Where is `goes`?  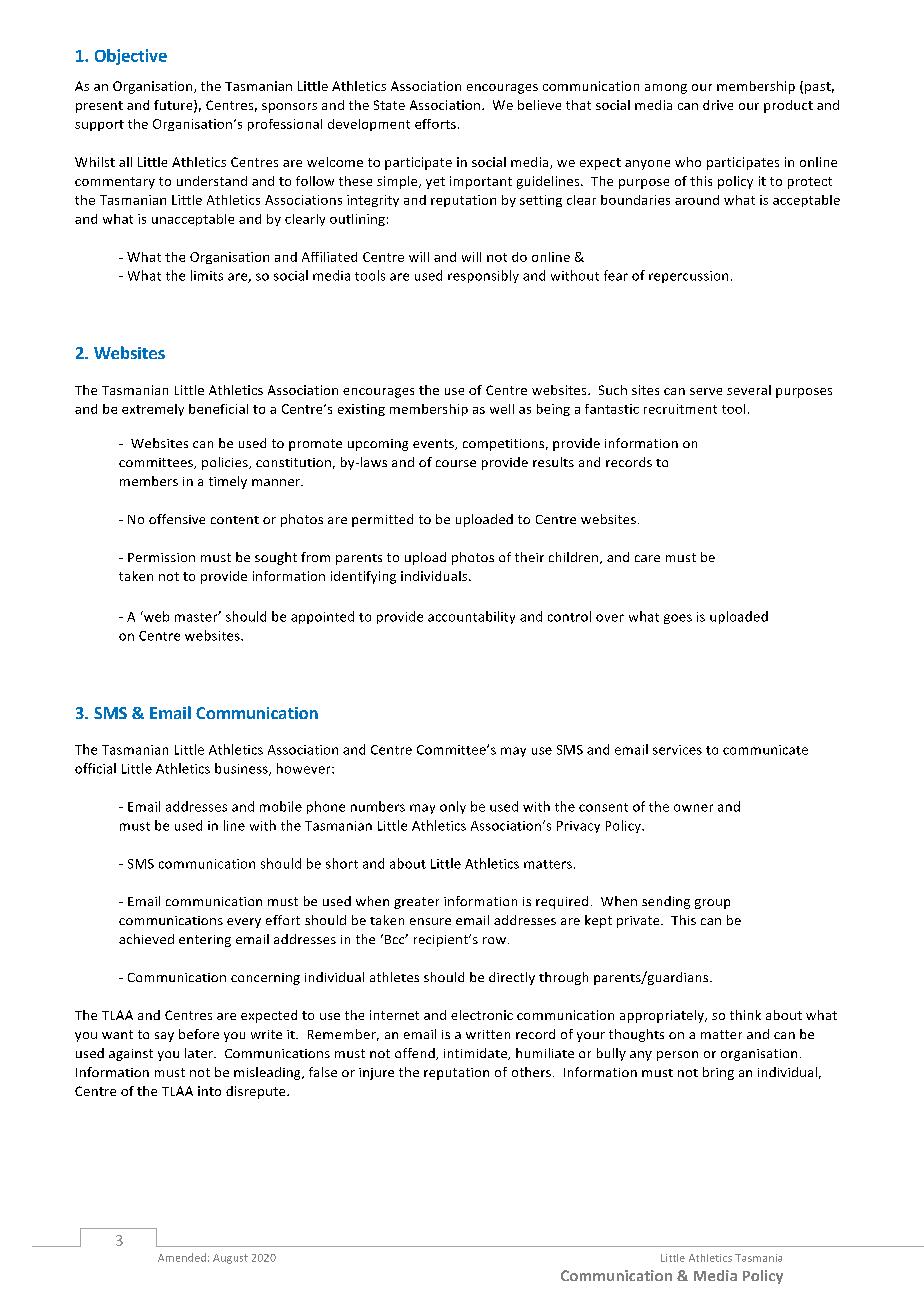 goes is located at coordinates (678, 619).
